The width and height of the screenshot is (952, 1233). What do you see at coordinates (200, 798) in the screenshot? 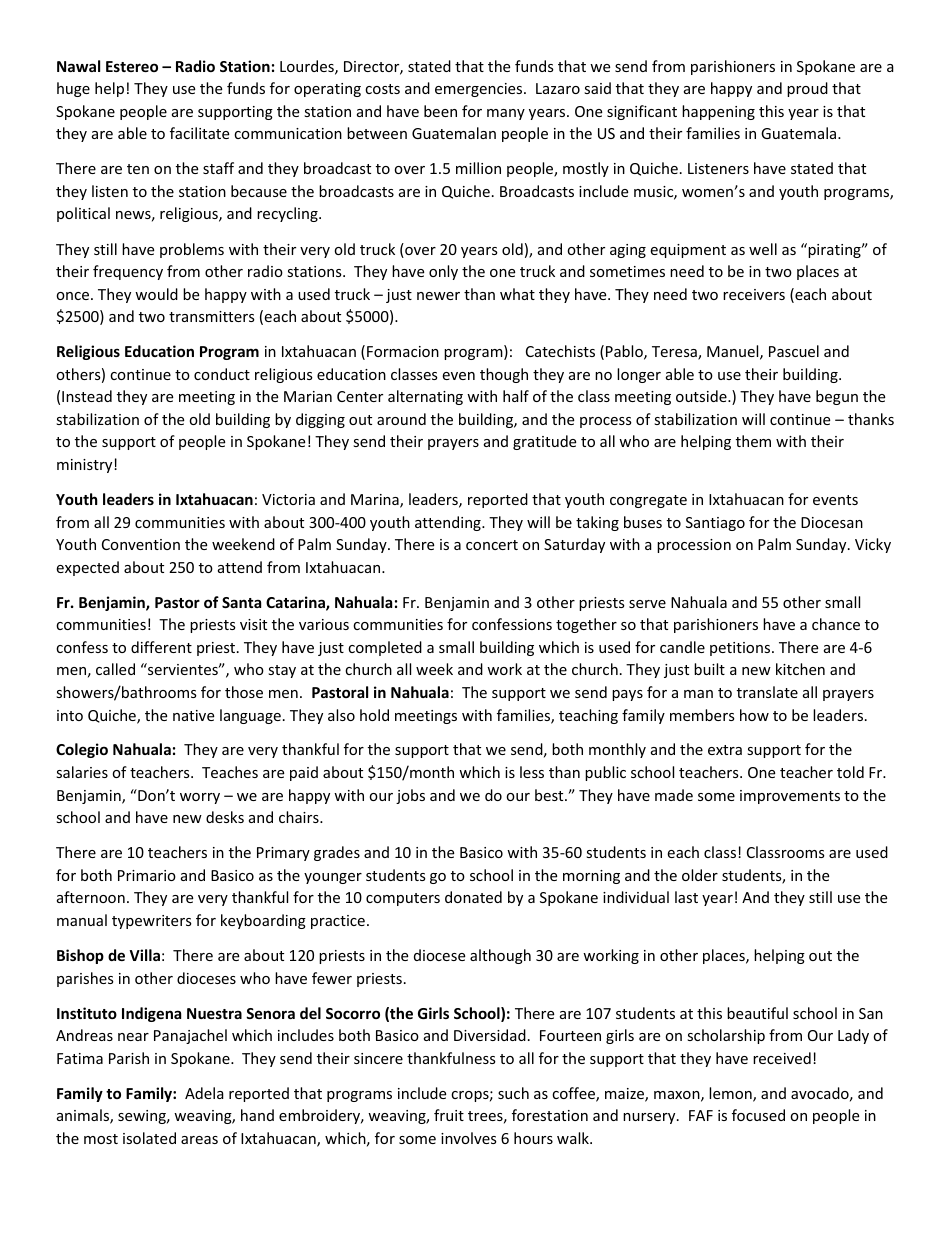
I see `worry` at bounding box center [200, 798].
